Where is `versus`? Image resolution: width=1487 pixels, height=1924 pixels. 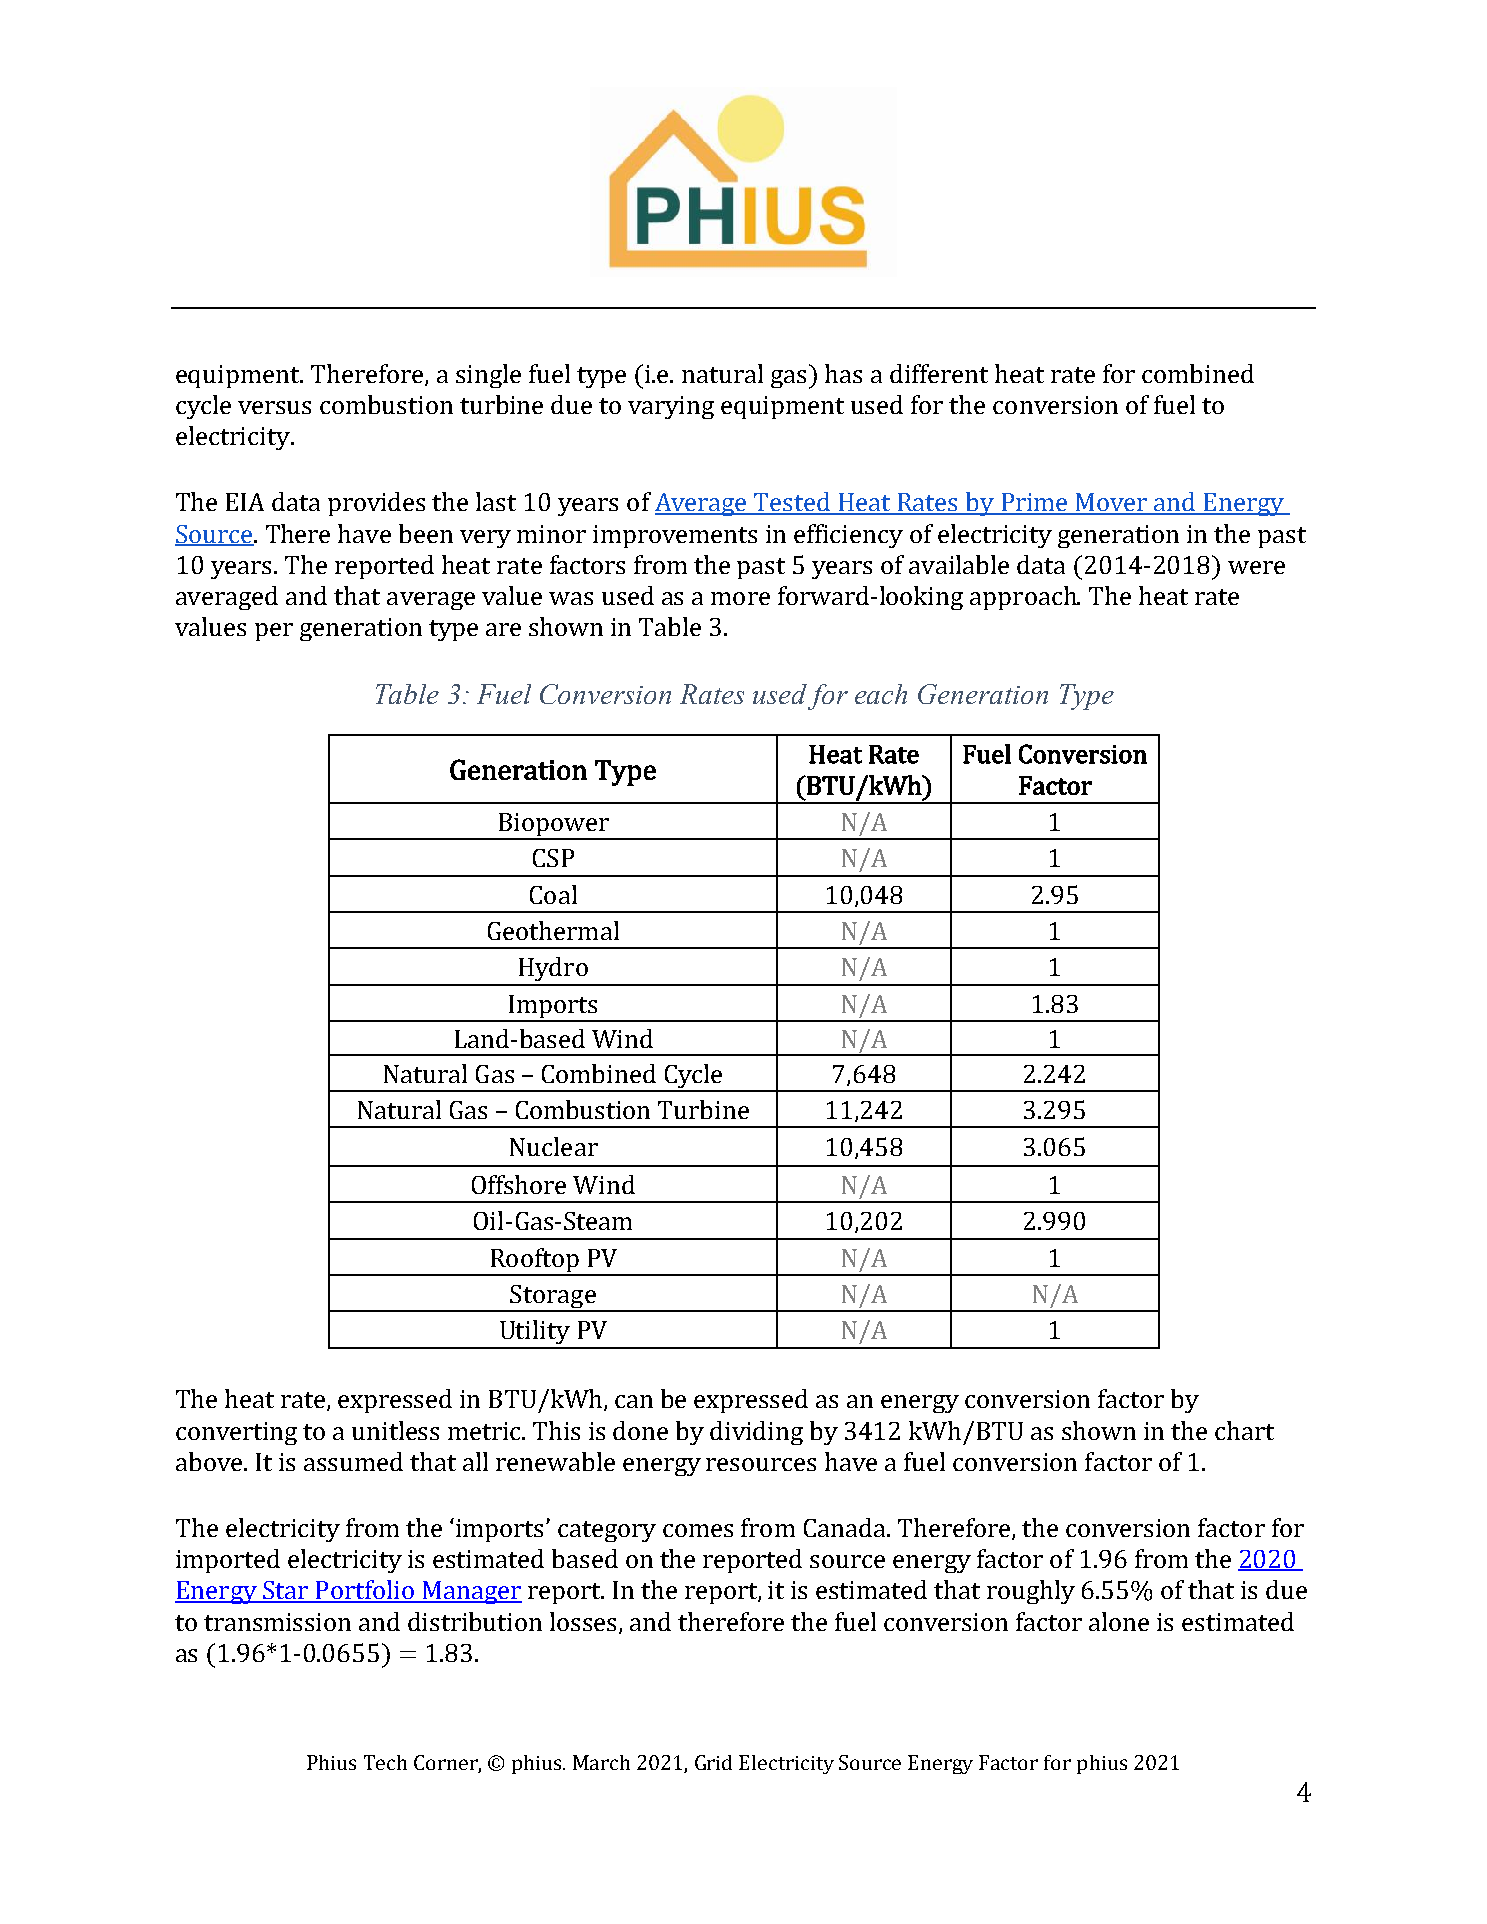
versus is located at coordinates (274, 407).
